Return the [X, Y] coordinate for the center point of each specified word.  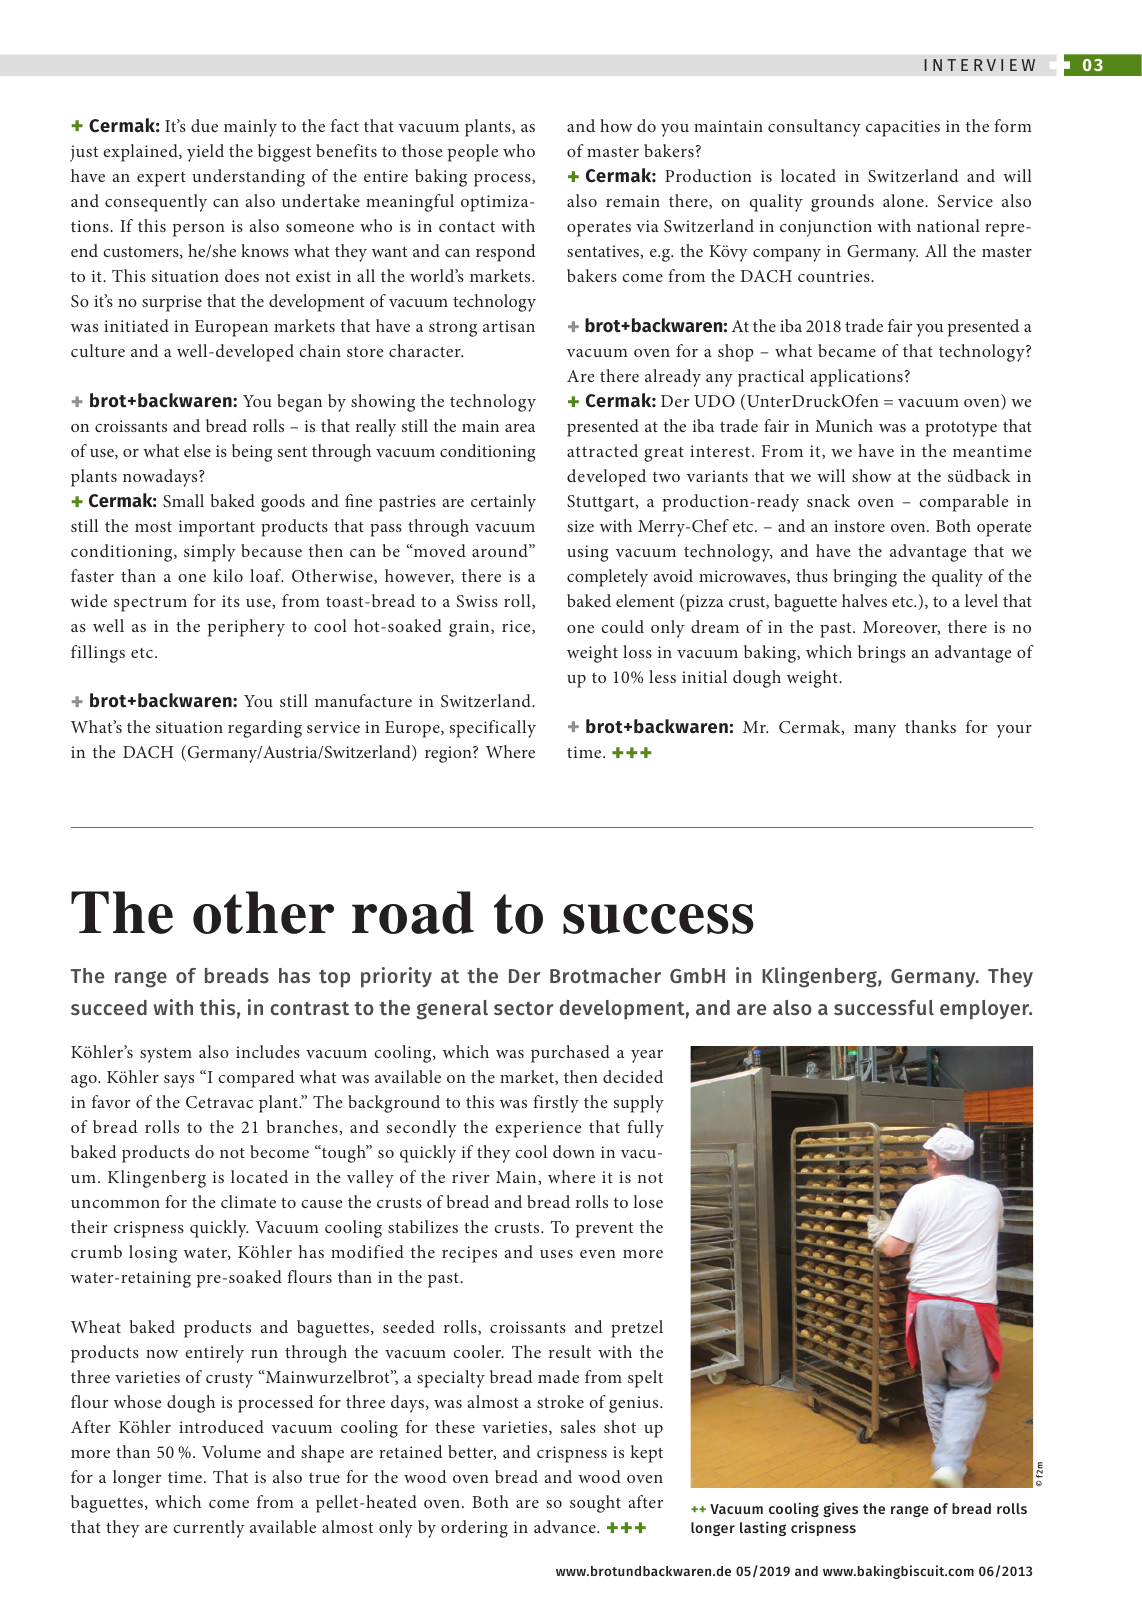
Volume [231, 1451]
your [1014, 731]
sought [595, 1504]
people [473, 153]
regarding [265, 729]
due [204, 125]
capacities [903, 128]
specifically [493, 729]
